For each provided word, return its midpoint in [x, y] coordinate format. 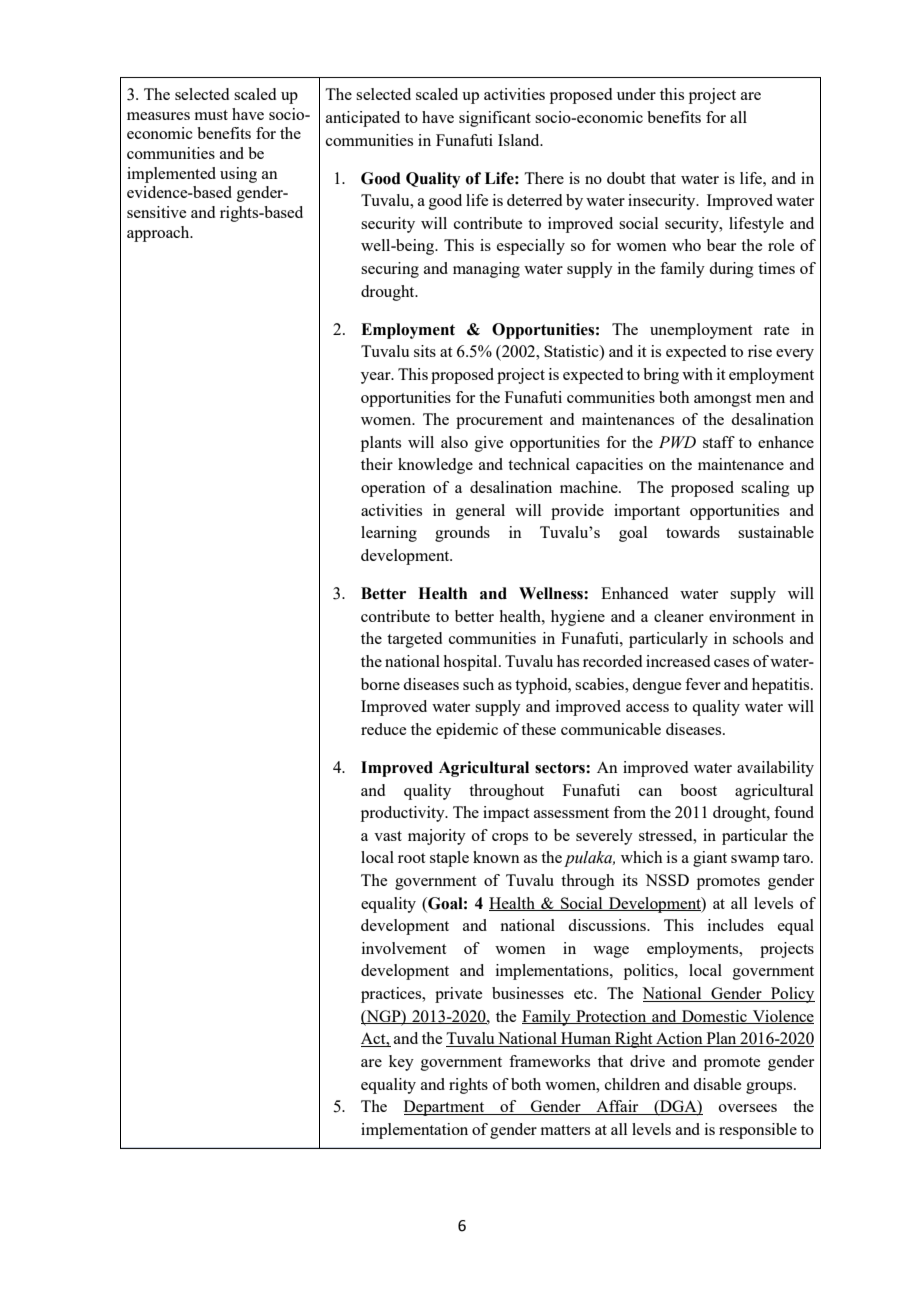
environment [752, 616]
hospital [471, 663]
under [636, 94]
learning [389, 534]
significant [495, 119]
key [401, 1063]
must [211, 115]
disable [717, 1084]
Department [445, 1108]
